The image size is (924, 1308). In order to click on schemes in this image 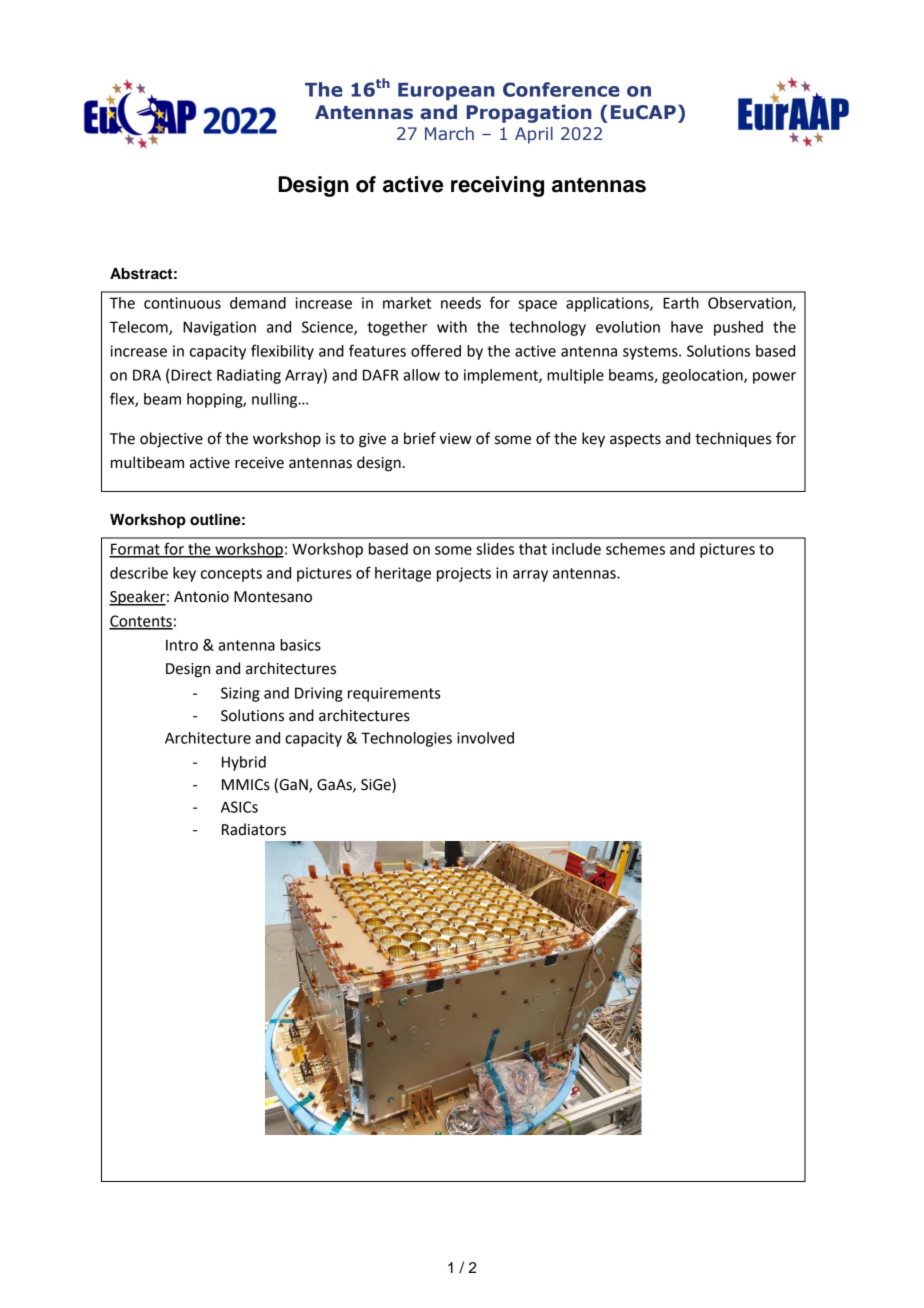, I will do `click(635, 549)`.
